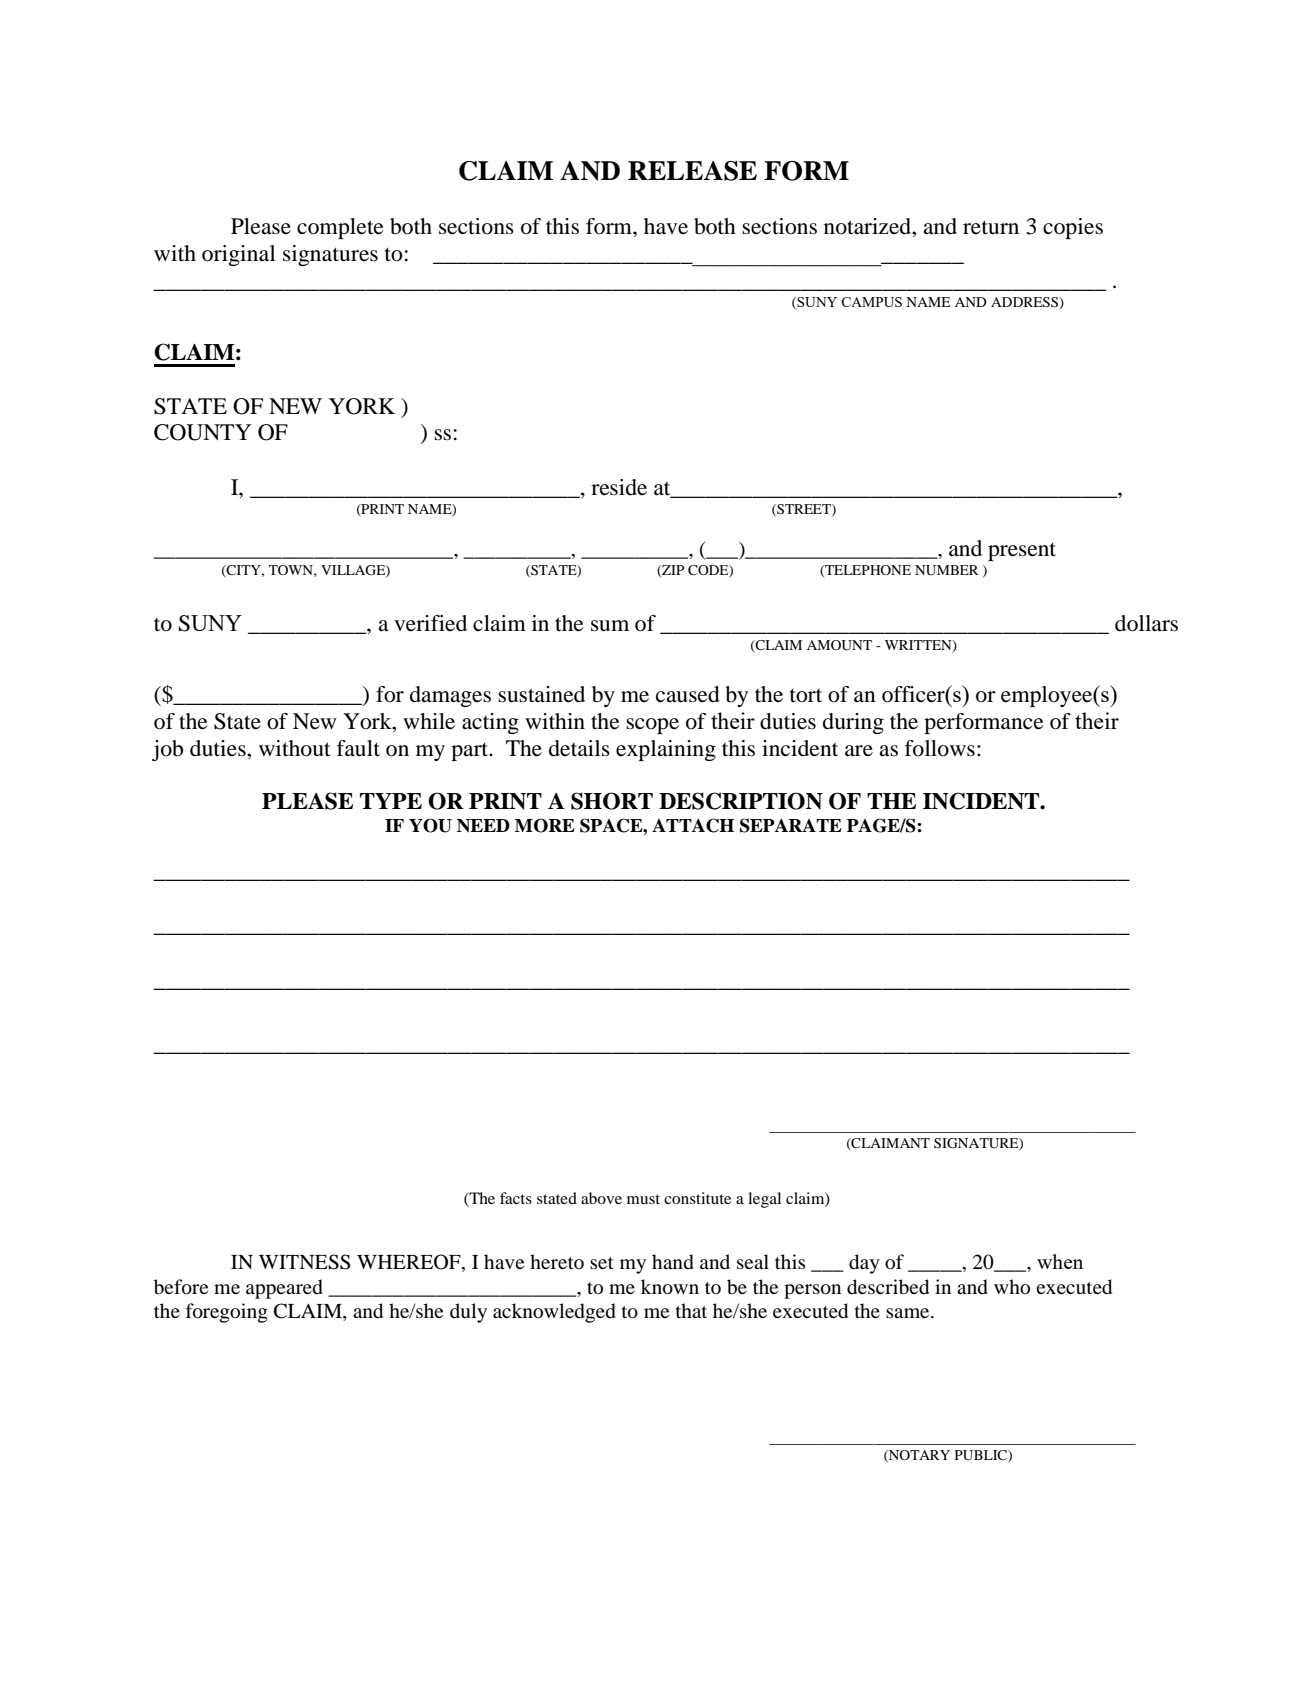 The image size is (1308, 1692). What do you see at coordinates (610, 626) in the image?
I see `sum` at bounding box center [610, 626].
